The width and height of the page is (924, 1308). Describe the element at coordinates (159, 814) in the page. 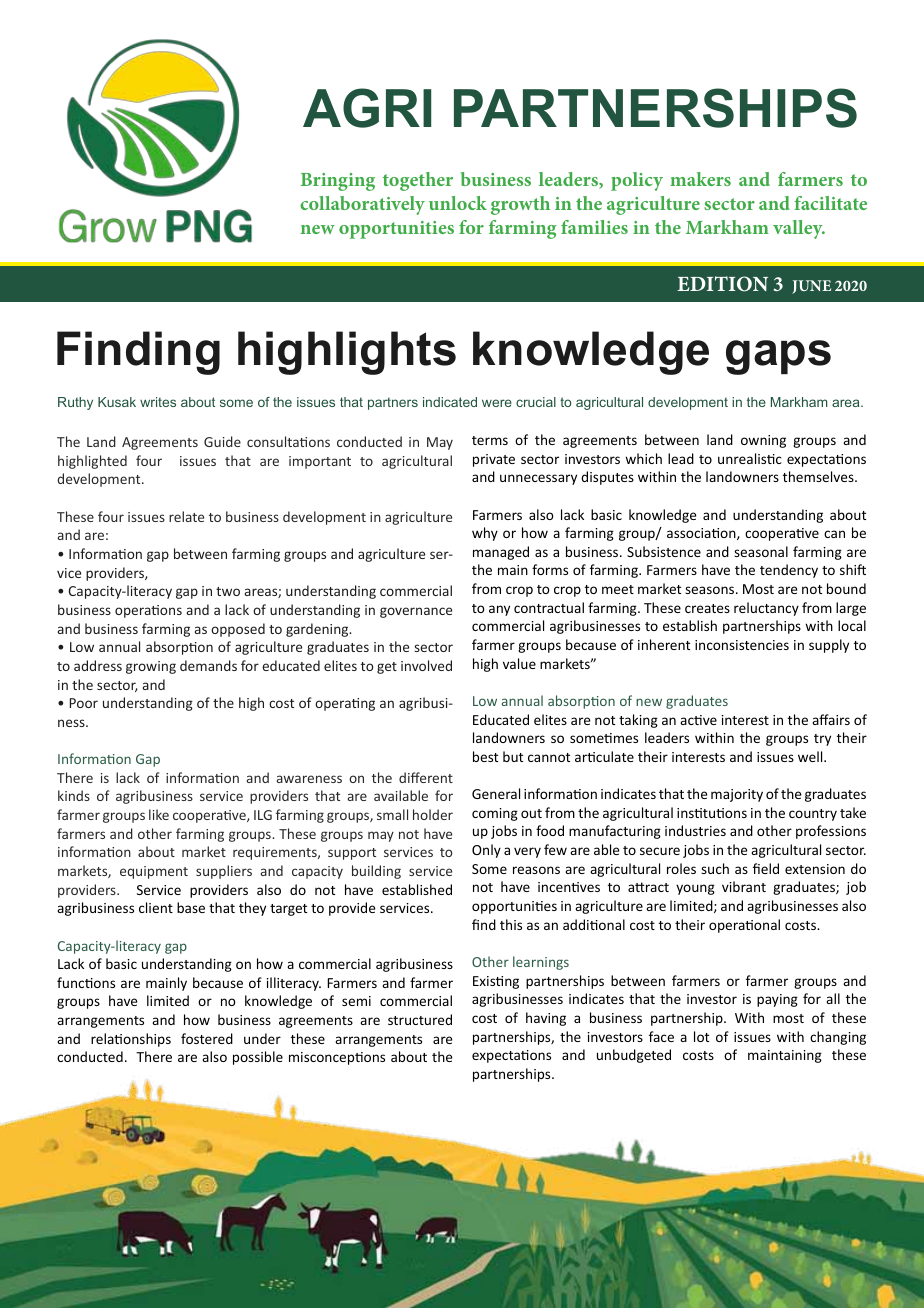

I see `like` at that location.
